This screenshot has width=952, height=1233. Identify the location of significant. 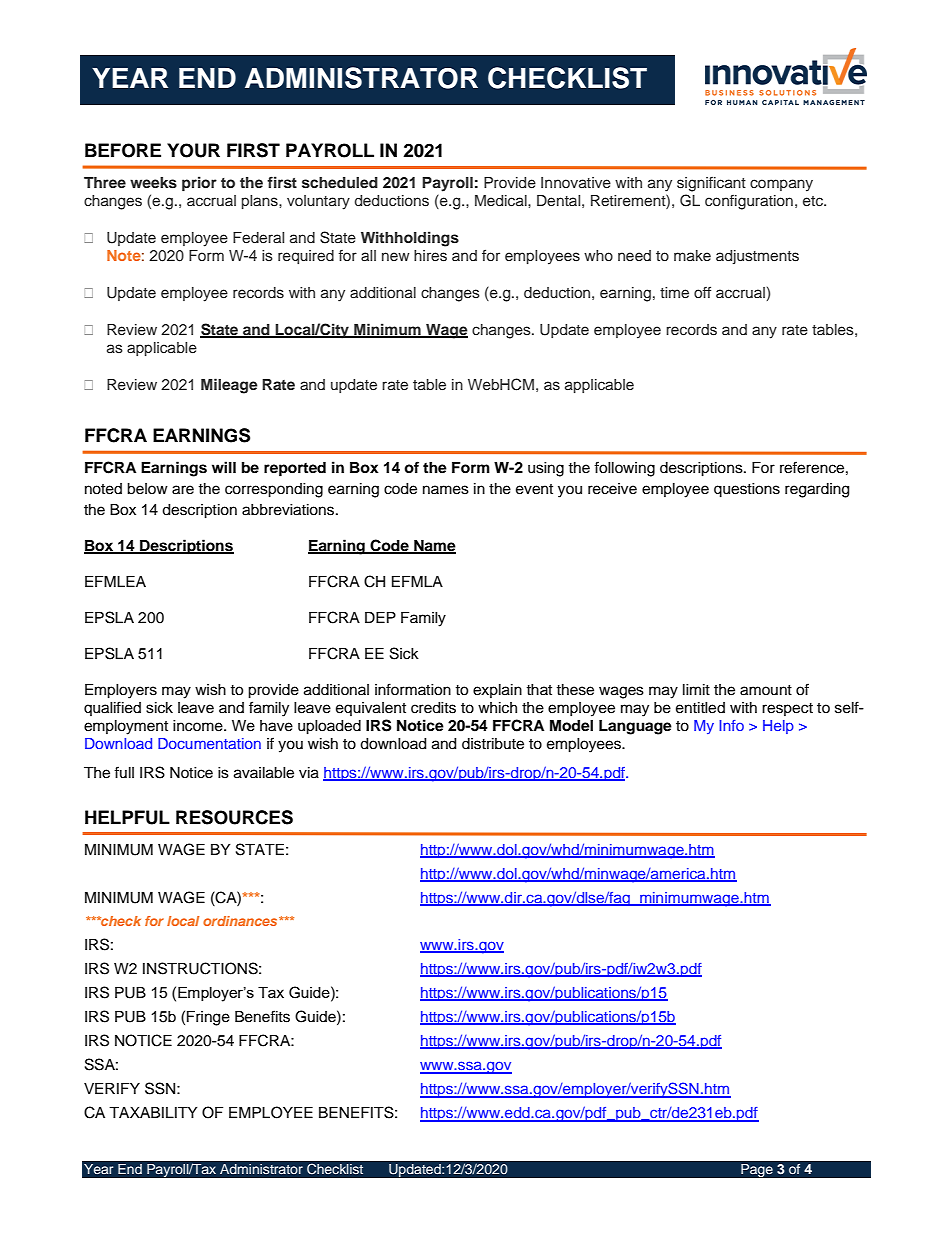
(711, 184).
